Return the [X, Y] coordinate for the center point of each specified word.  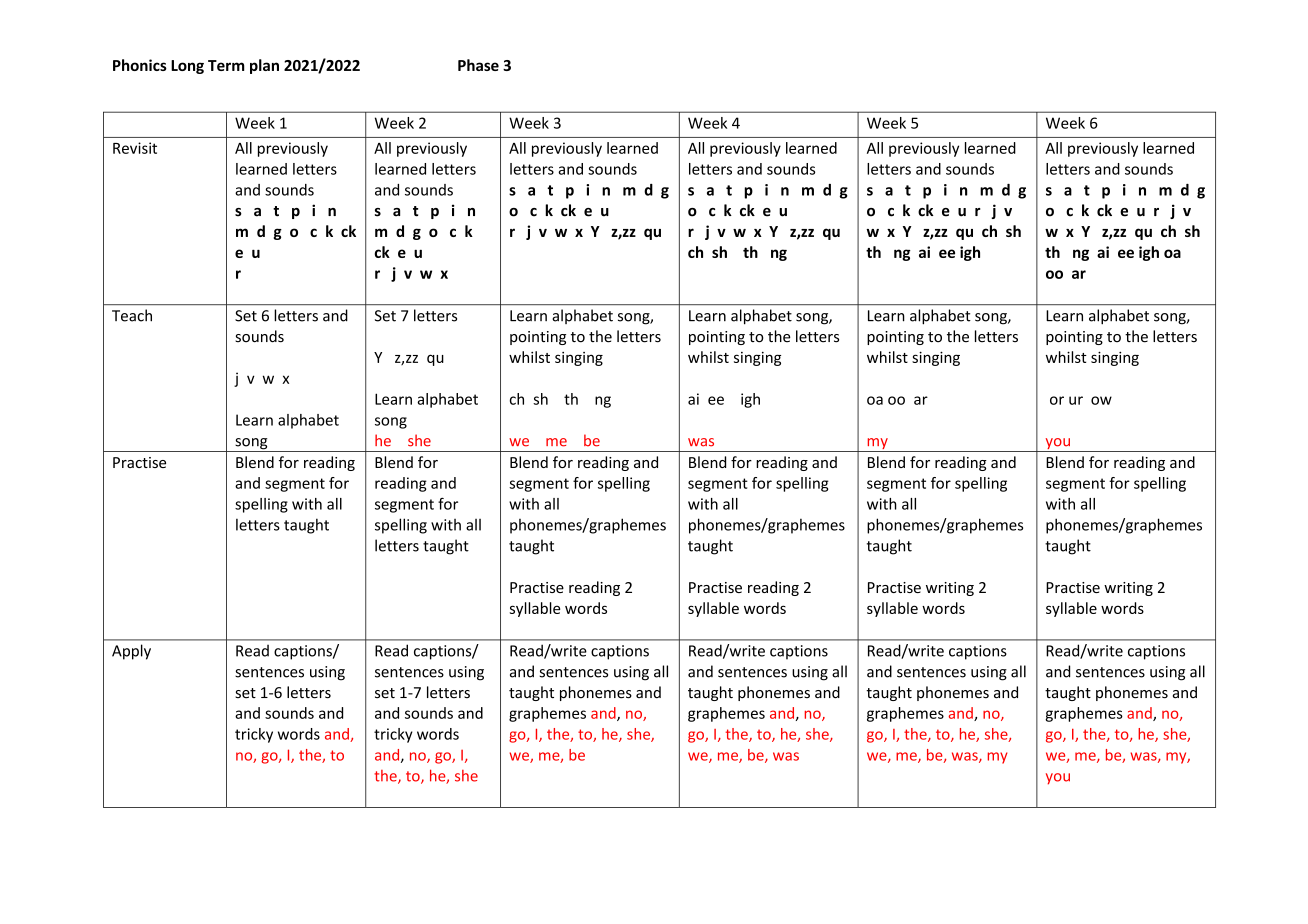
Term [226, 65]
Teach [132, 315]
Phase [478, 65]
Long [187, 67]
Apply [131, 652]
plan [264, 66]
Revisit [135, 148]
